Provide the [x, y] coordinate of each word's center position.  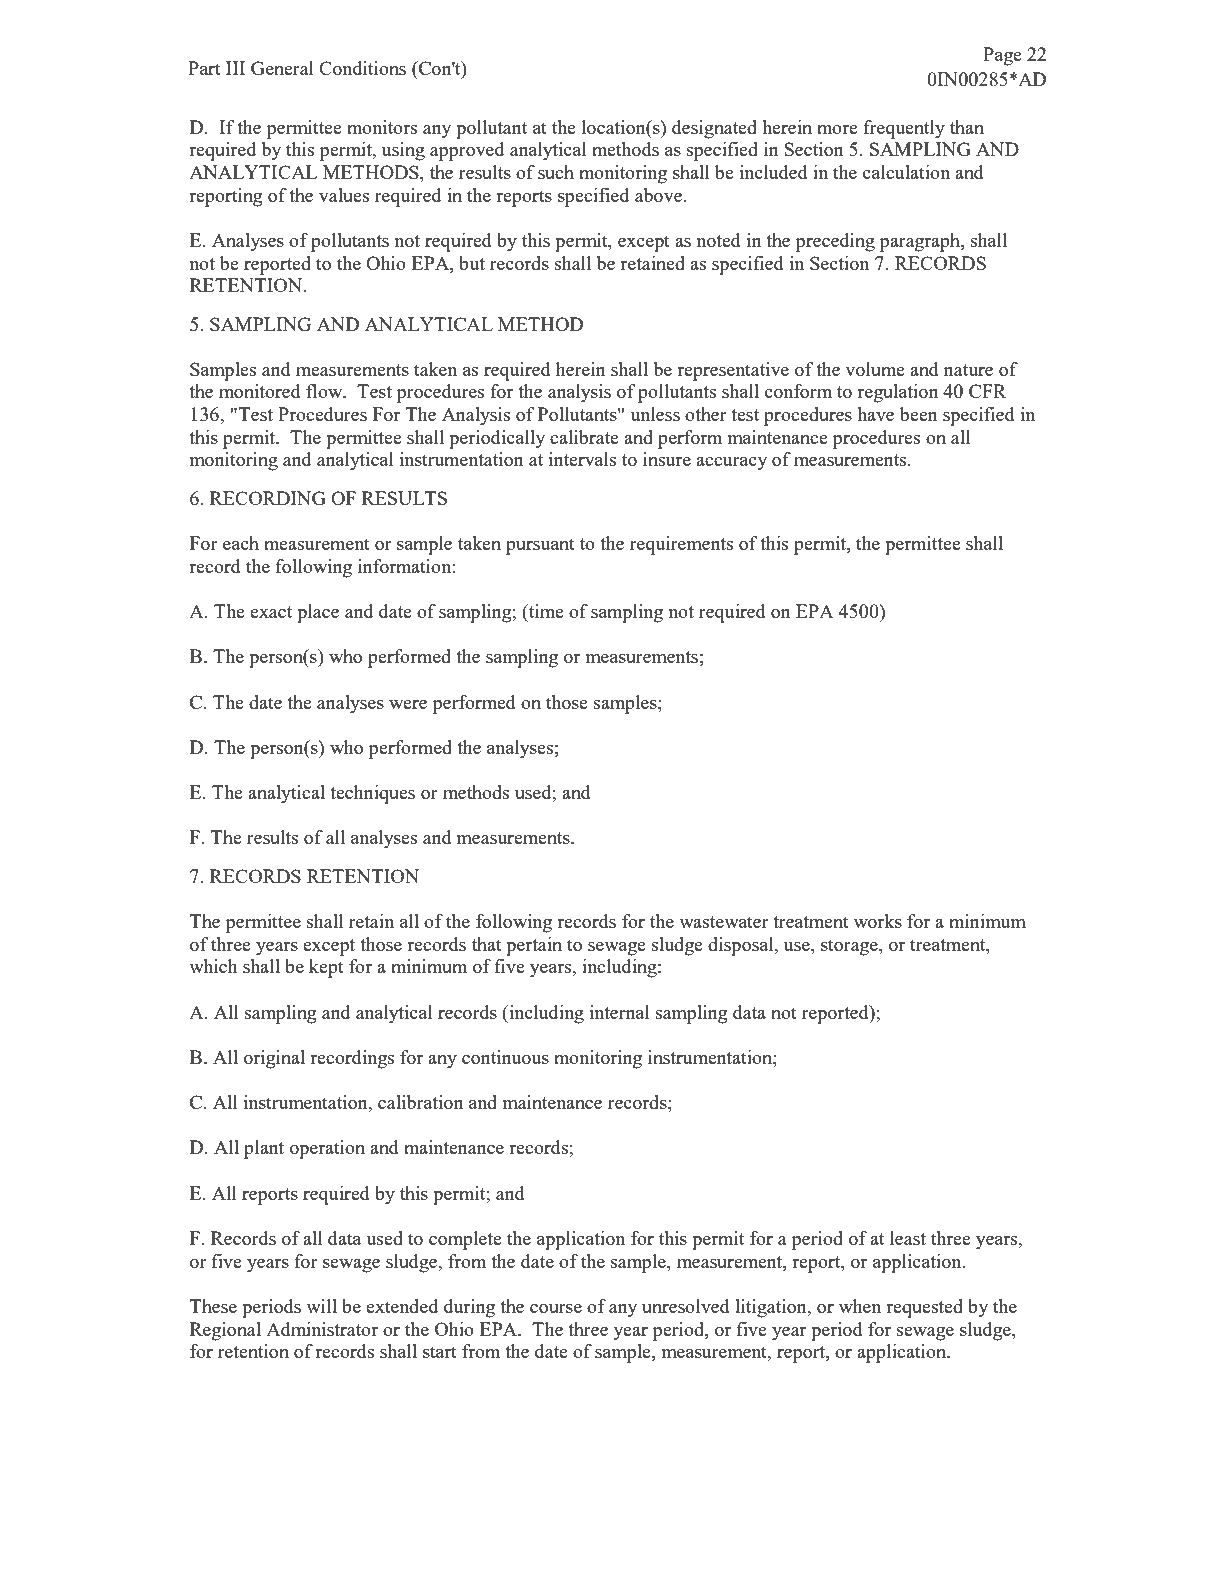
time [545, 611]
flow [325, 391]
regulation [898, 393]
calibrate [584, 437]
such [556, 172]
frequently [904, 129]
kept [326, 968]
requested [924, 1308]
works [878, 921]
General [282, 68]
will [321, 1306]
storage [850, 947]
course [556, 1308]
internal [620, 1012]
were [408, 704]
